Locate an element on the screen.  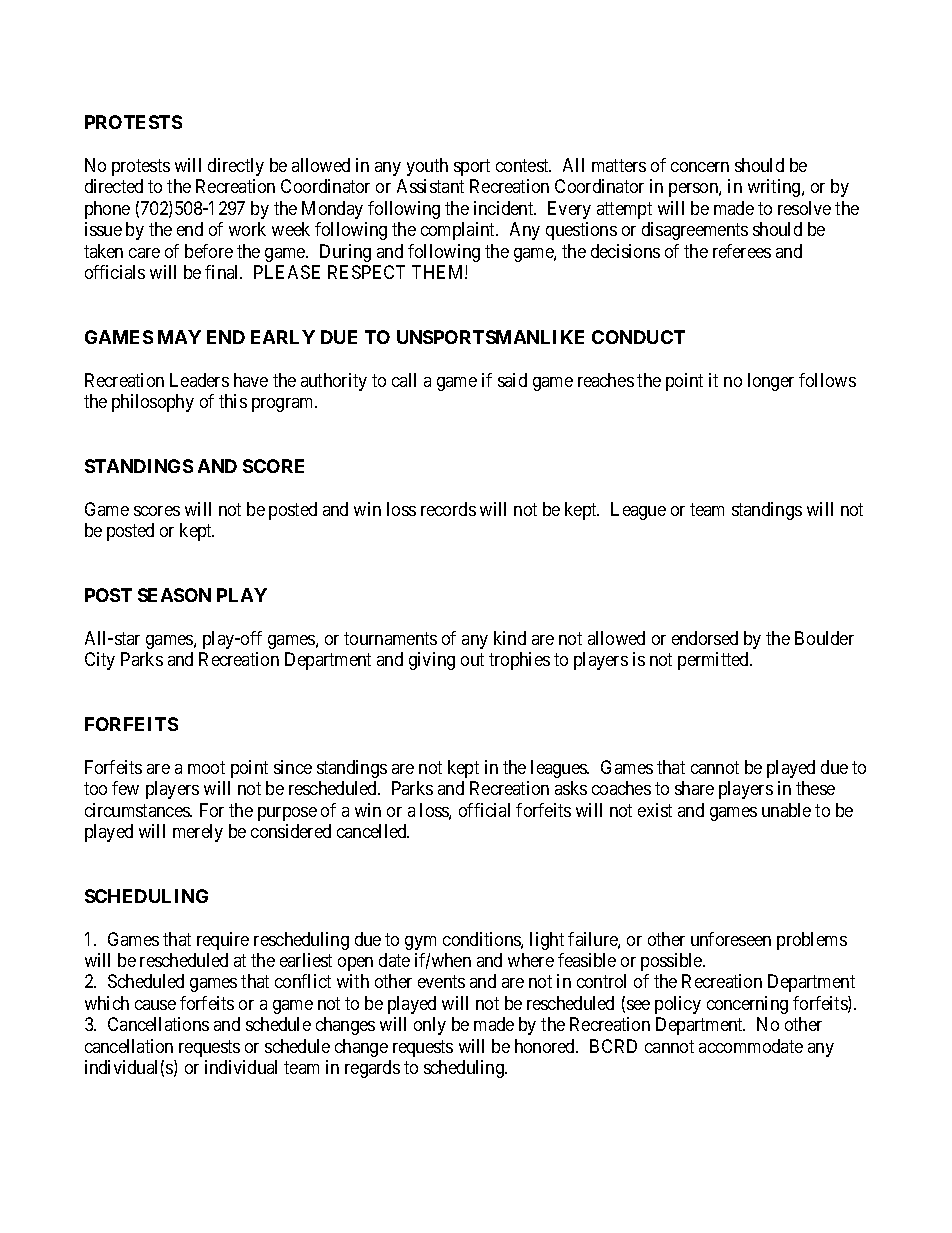
said is located at coordinates (512, 380).
